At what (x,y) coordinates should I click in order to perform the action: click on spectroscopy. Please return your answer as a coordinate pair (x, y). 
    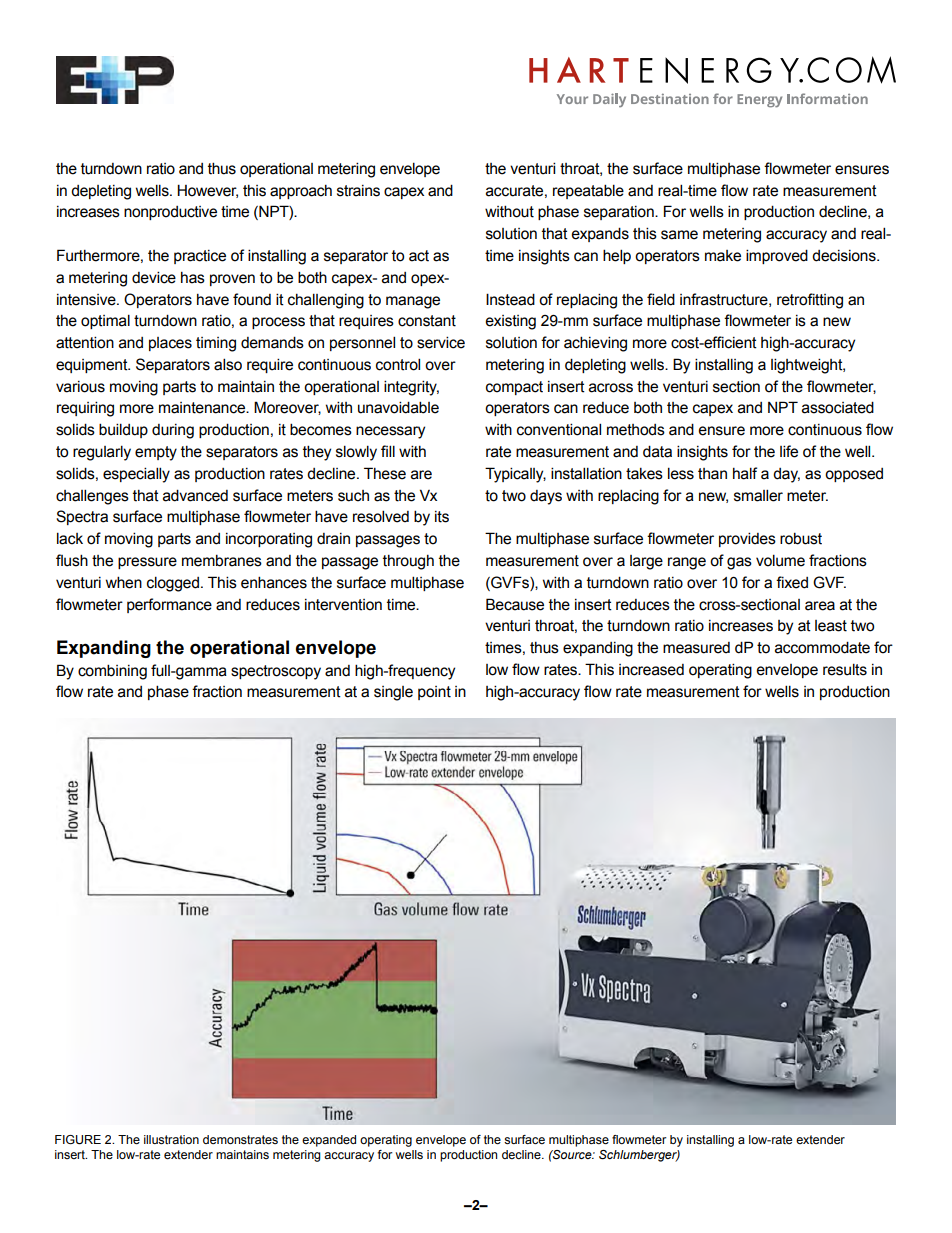
    Looking at the image, I should click on (276, 672).
